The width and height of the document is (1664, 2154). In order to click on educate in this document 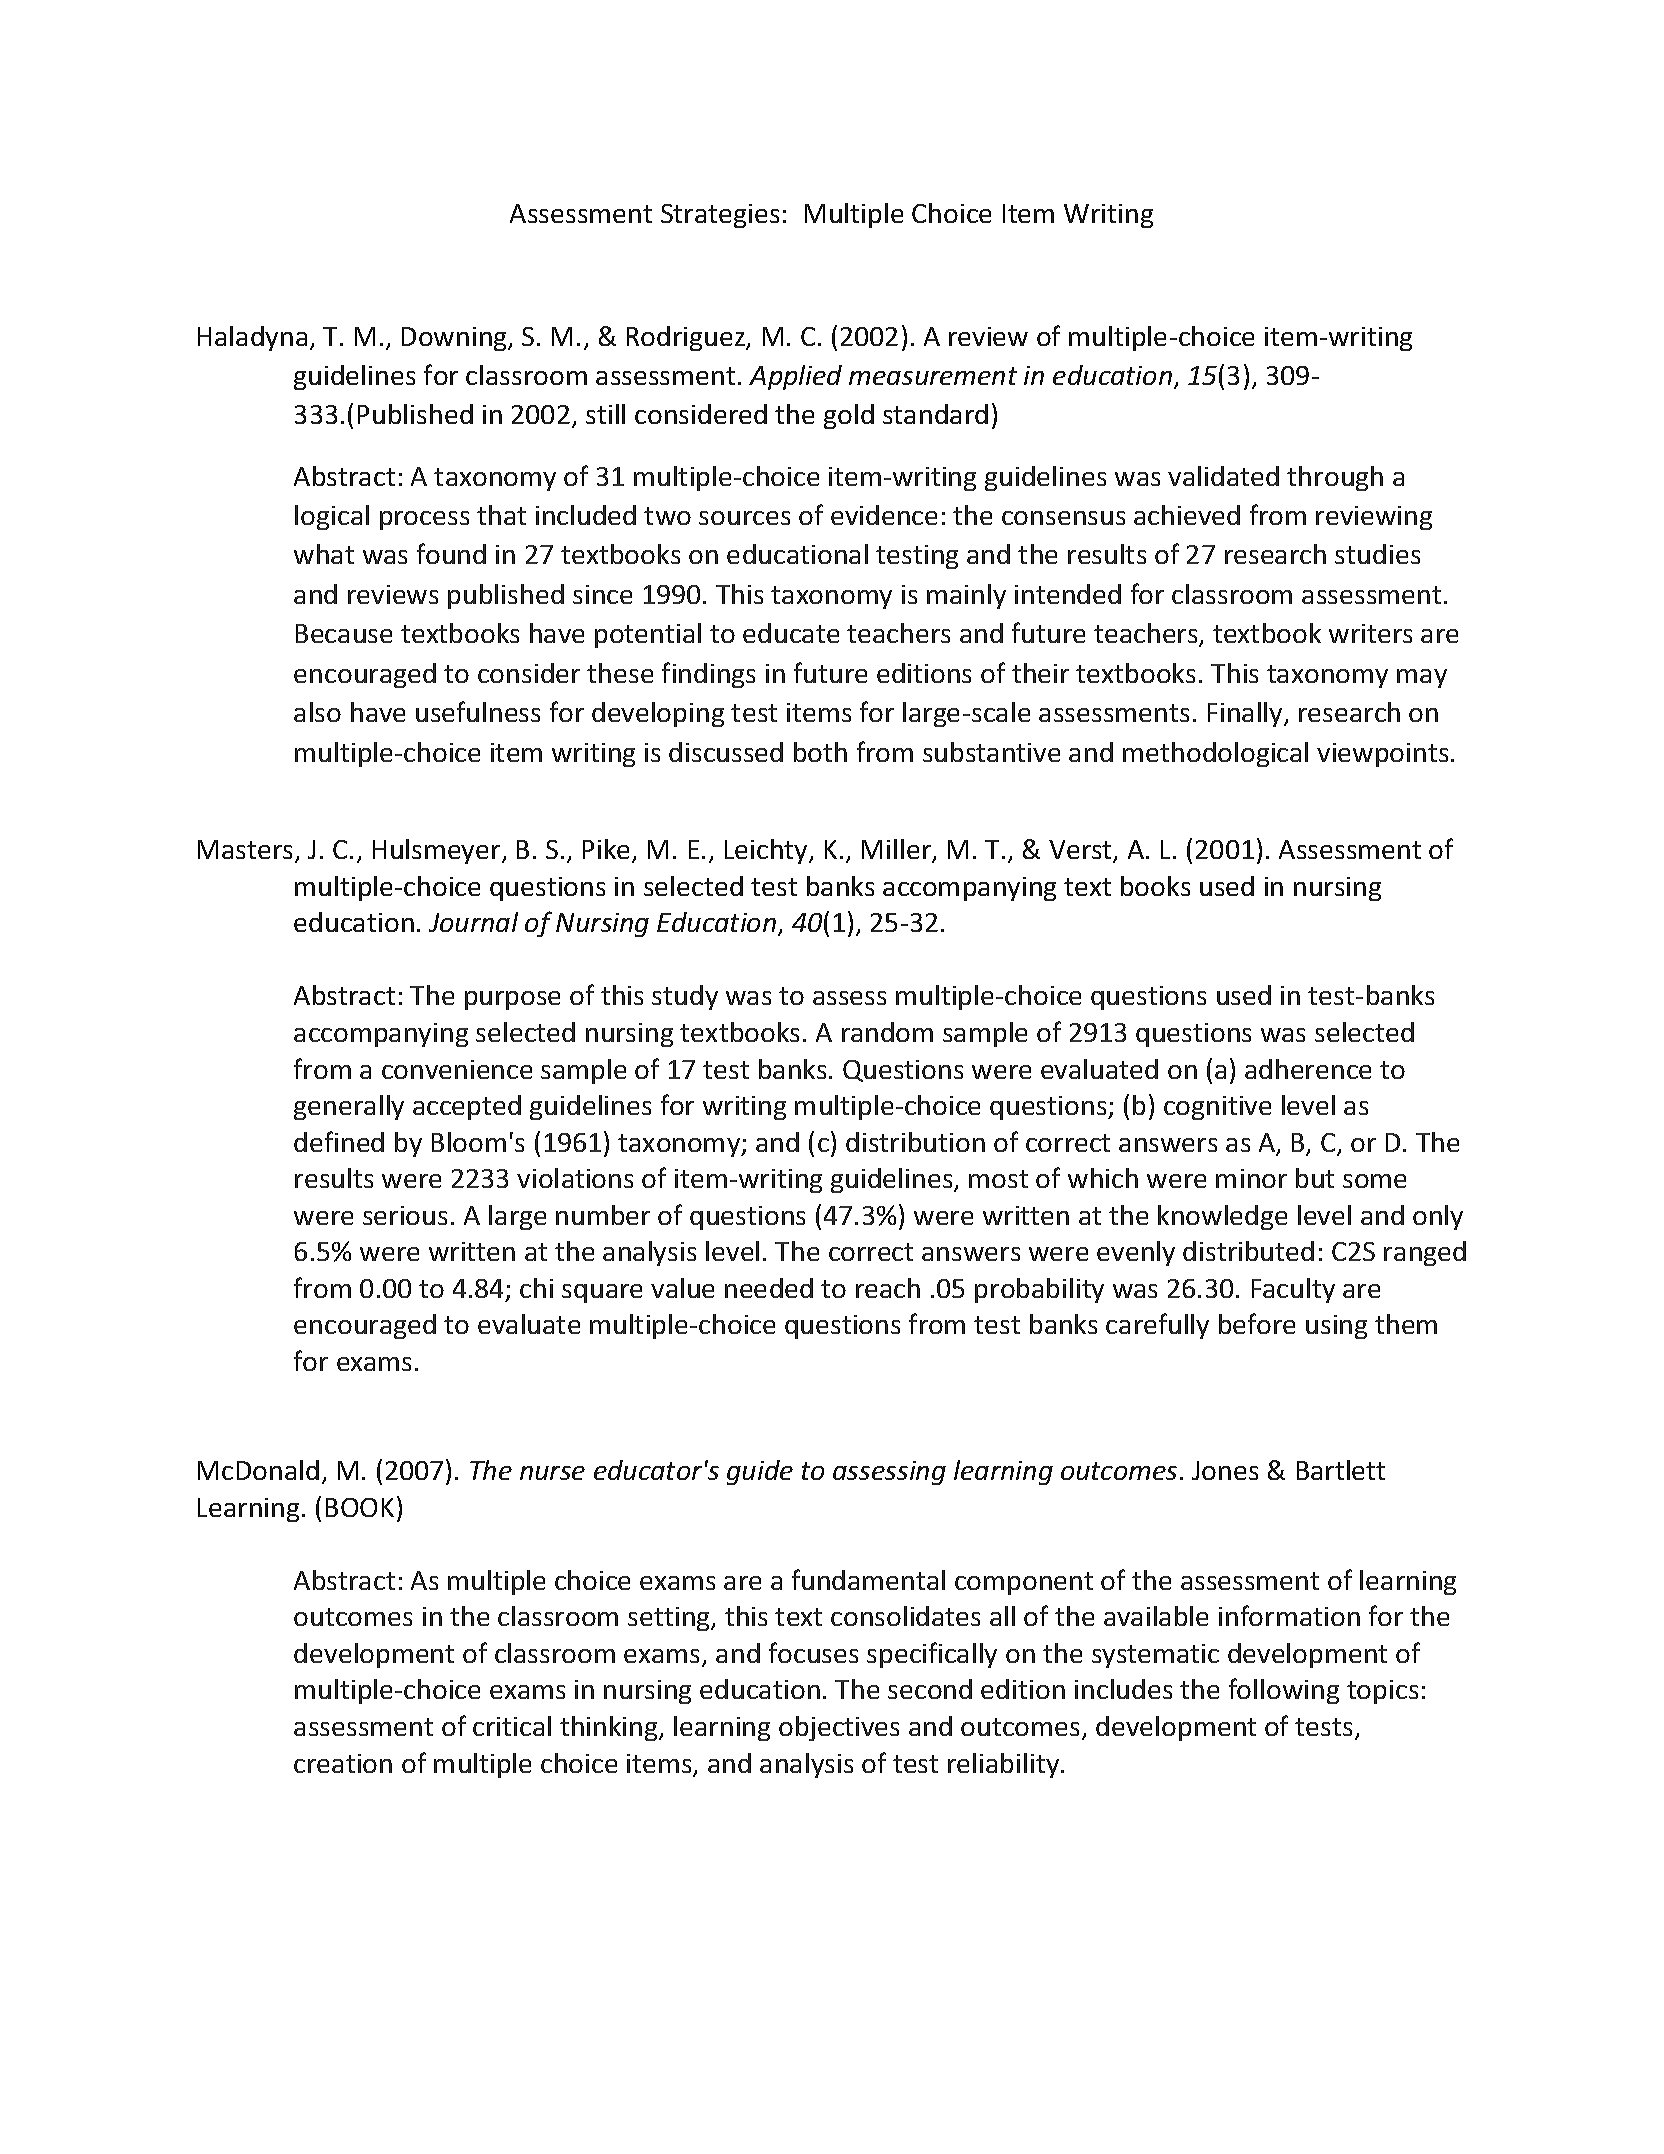, I will do `click(791, 633)`.
